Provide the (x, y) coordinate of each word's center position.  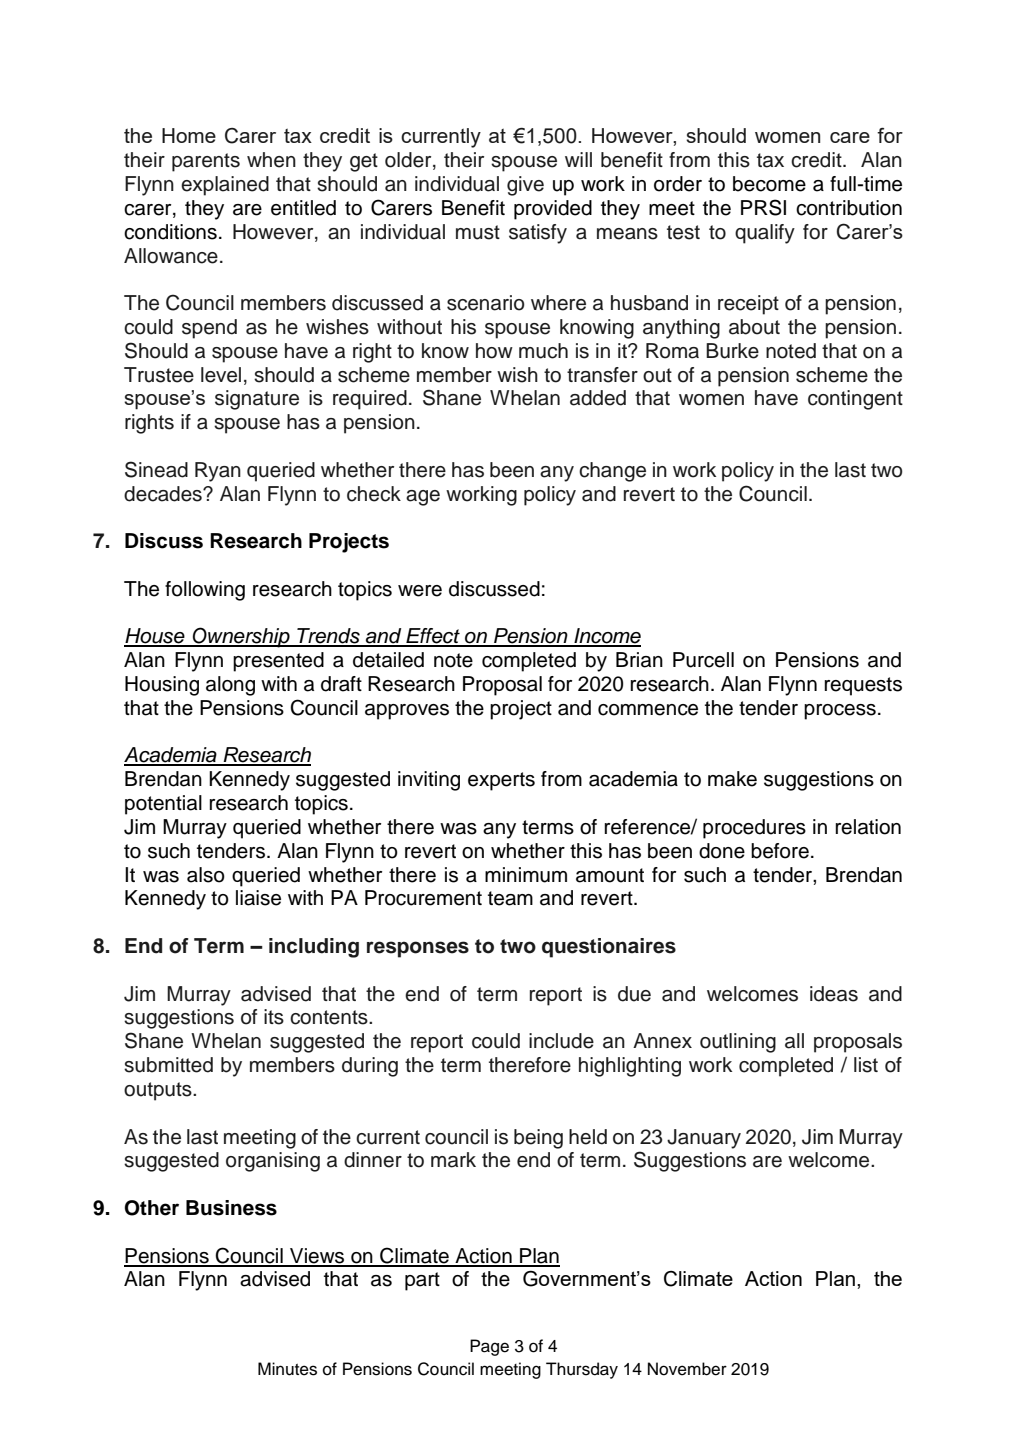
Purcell (703, 660)
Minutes (287, 1369)
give (525, 186)
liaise (258, 898)
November (687, 1369)
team (510, 898)
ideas (834, 994)
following (205, 591)
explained (225, 186)
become (769, 184)
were (420, 591)
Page (489, 1347)
